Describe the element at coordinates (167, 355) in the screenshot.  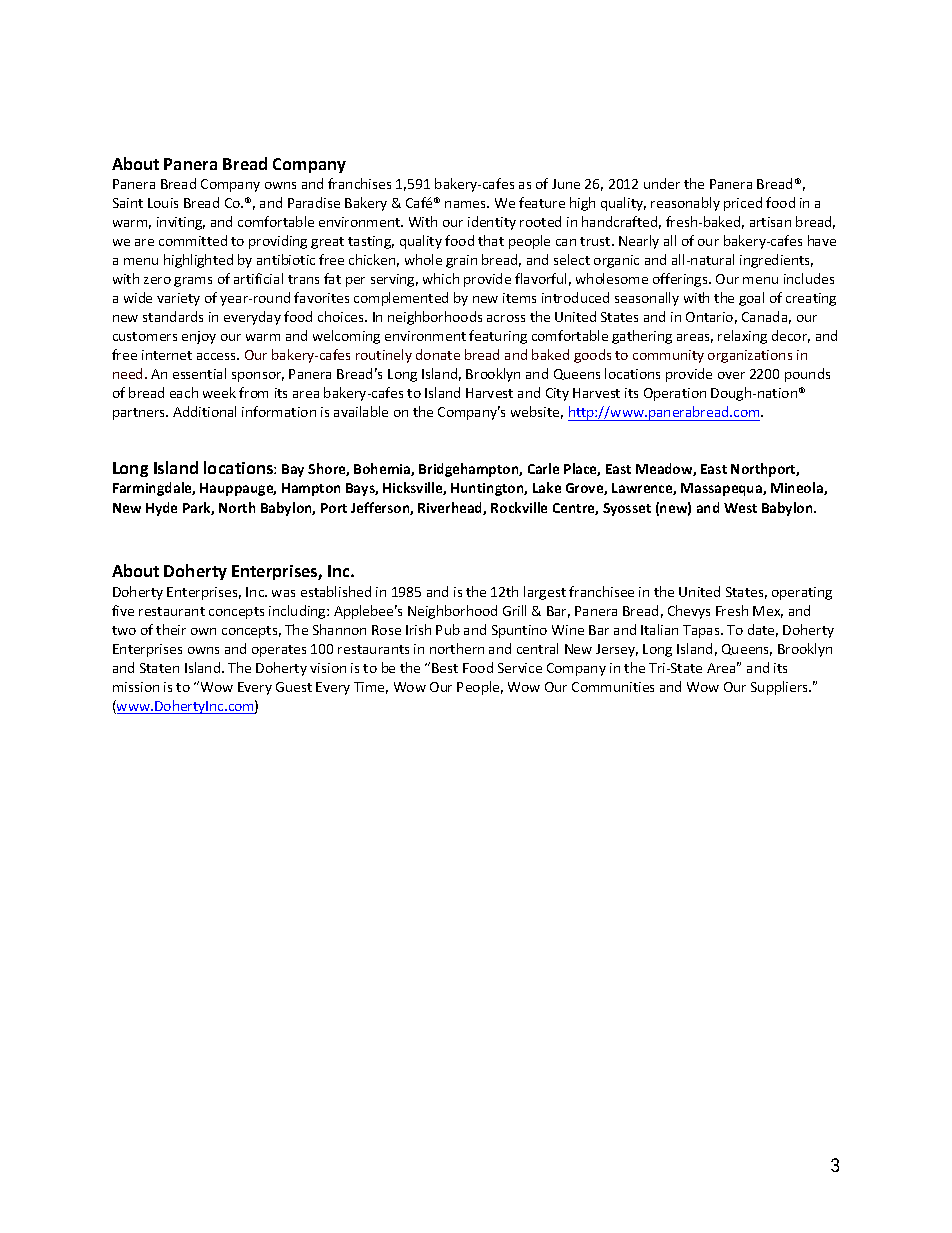
I see `internet` at that location.
